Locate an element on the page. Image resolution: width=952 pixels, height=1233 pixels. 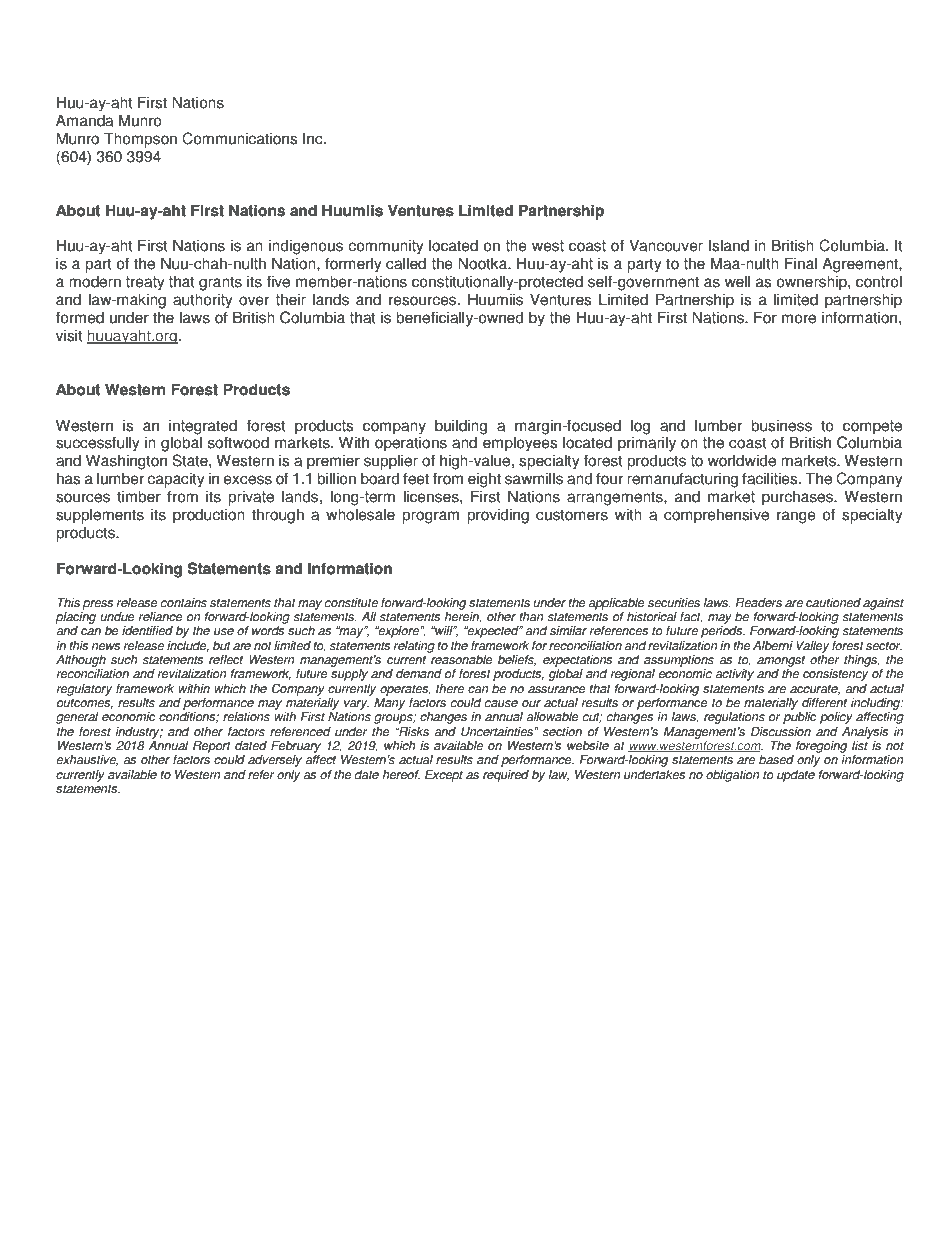
required is located at coordinates (506, 776).
